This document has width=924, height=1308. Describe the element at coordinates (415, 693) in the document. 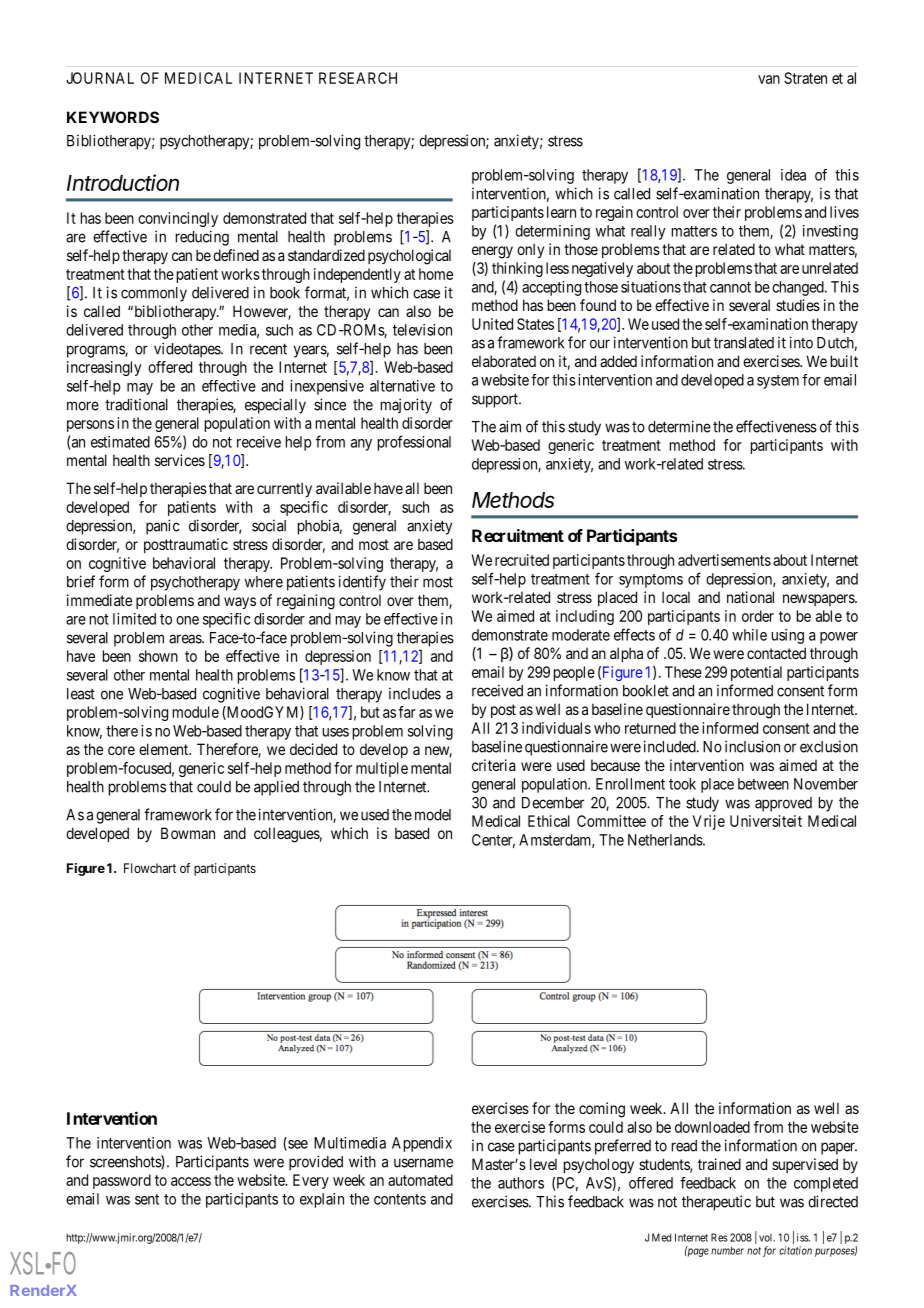

I see `includes` at that location.
